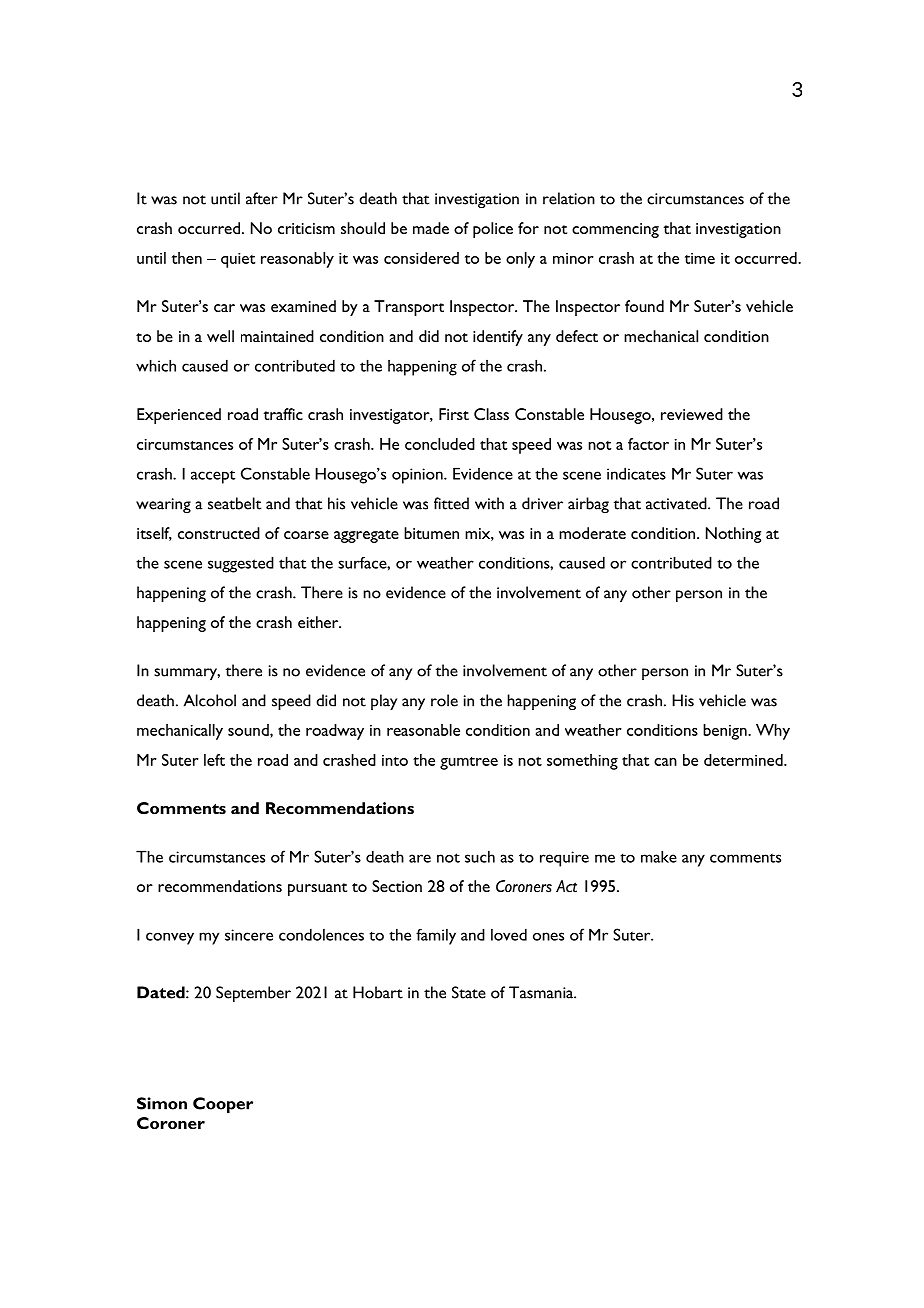 This image has width=924, height=1308. Describe the element at coordinates (238, 260) in the image. I see `quiet` at that location.
